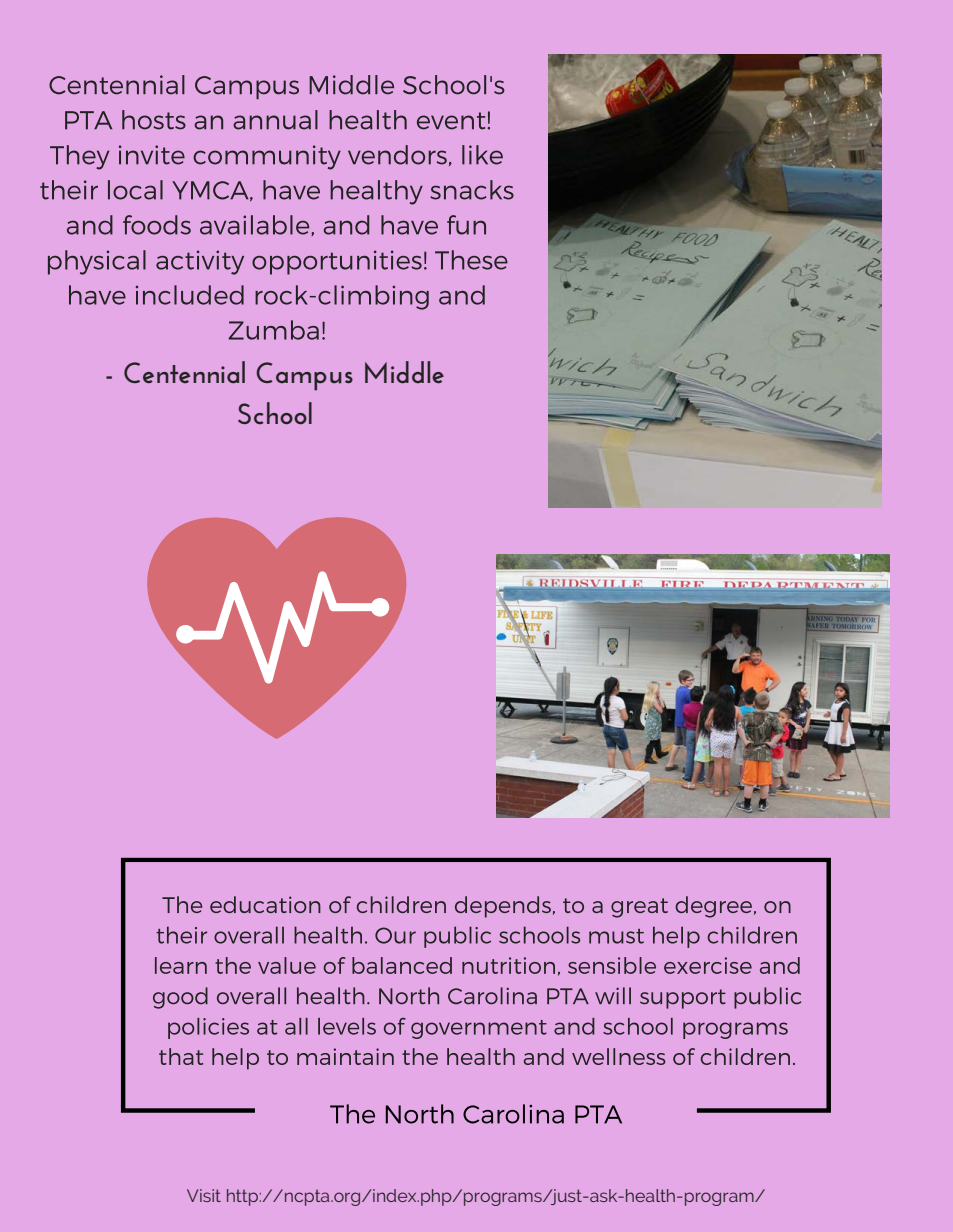  Describe the element at coordinates (204, 1195) in the page. I see `Visit` at that location.
